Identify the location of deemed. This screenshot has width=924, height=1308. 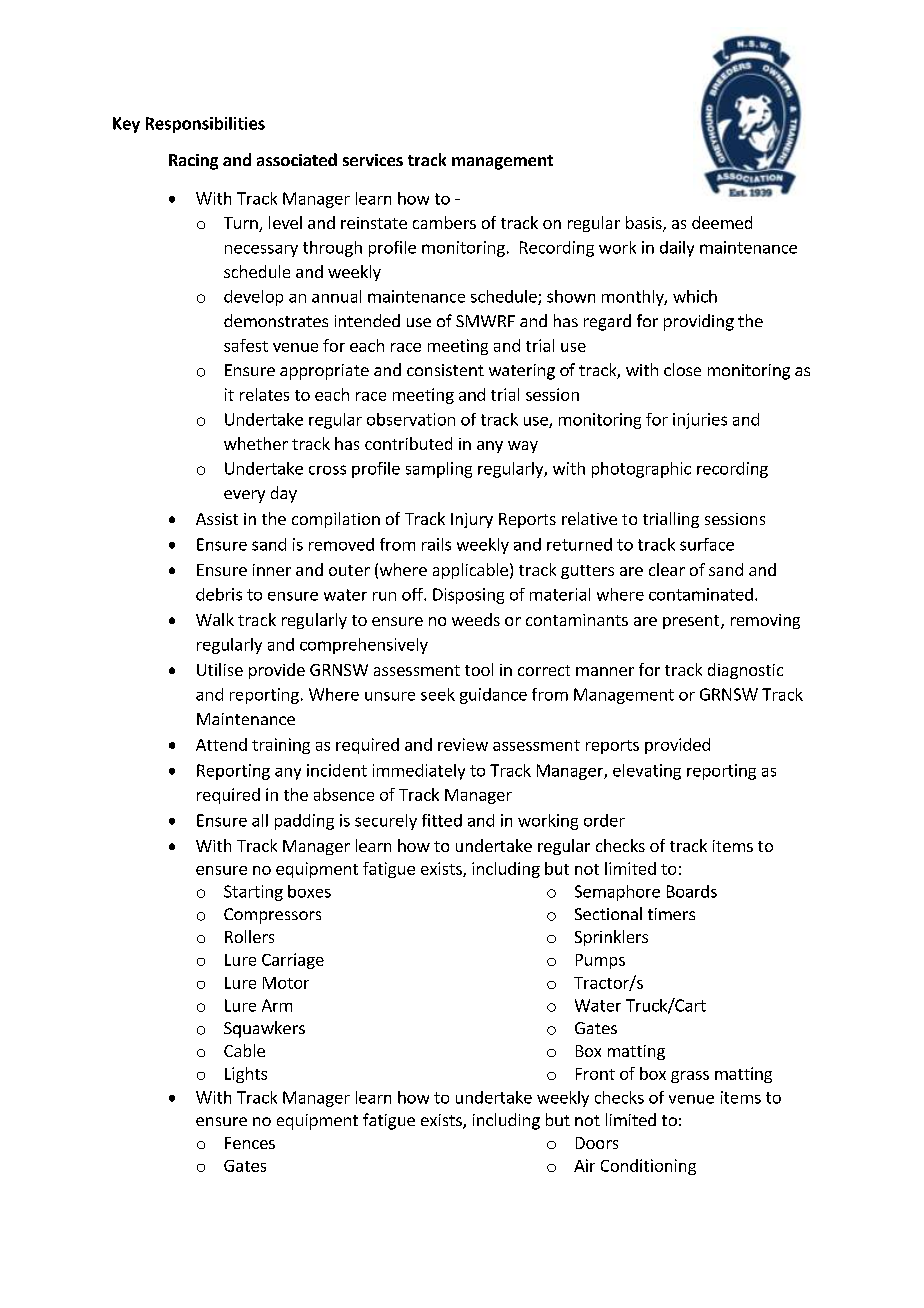
(722, 222).
